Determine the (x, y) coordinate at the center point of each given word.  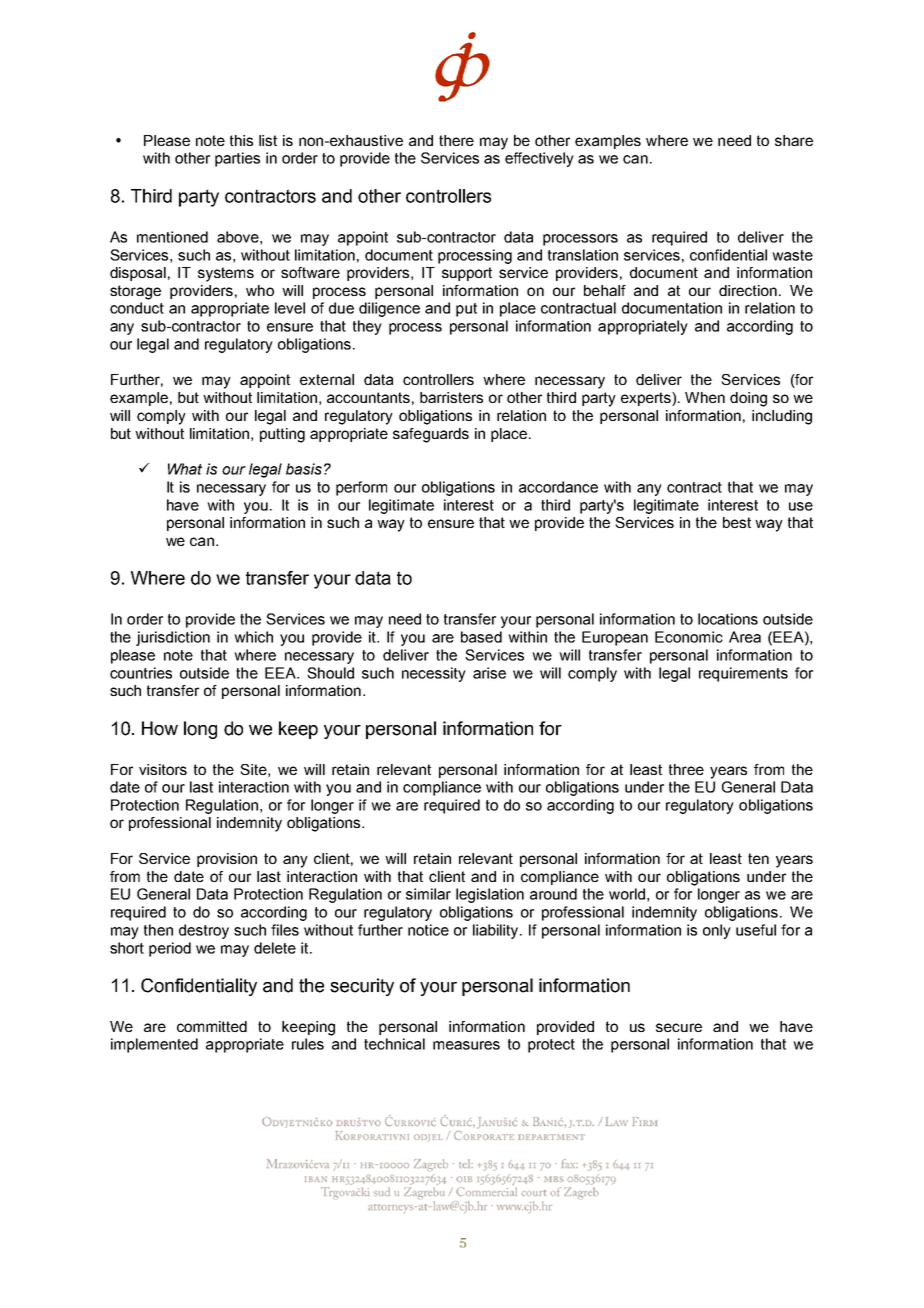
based (481, 637)
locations (728, 619)
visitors (163, 769)
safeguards (431, 435)
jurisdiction (173, 638)
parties (237, 159)
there (456, 140)
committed (212, 1026)
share (794, 140)
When (705, 397)
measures (466, 1045)
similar (428, 894)
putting (282, 435)
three (686, 769)
